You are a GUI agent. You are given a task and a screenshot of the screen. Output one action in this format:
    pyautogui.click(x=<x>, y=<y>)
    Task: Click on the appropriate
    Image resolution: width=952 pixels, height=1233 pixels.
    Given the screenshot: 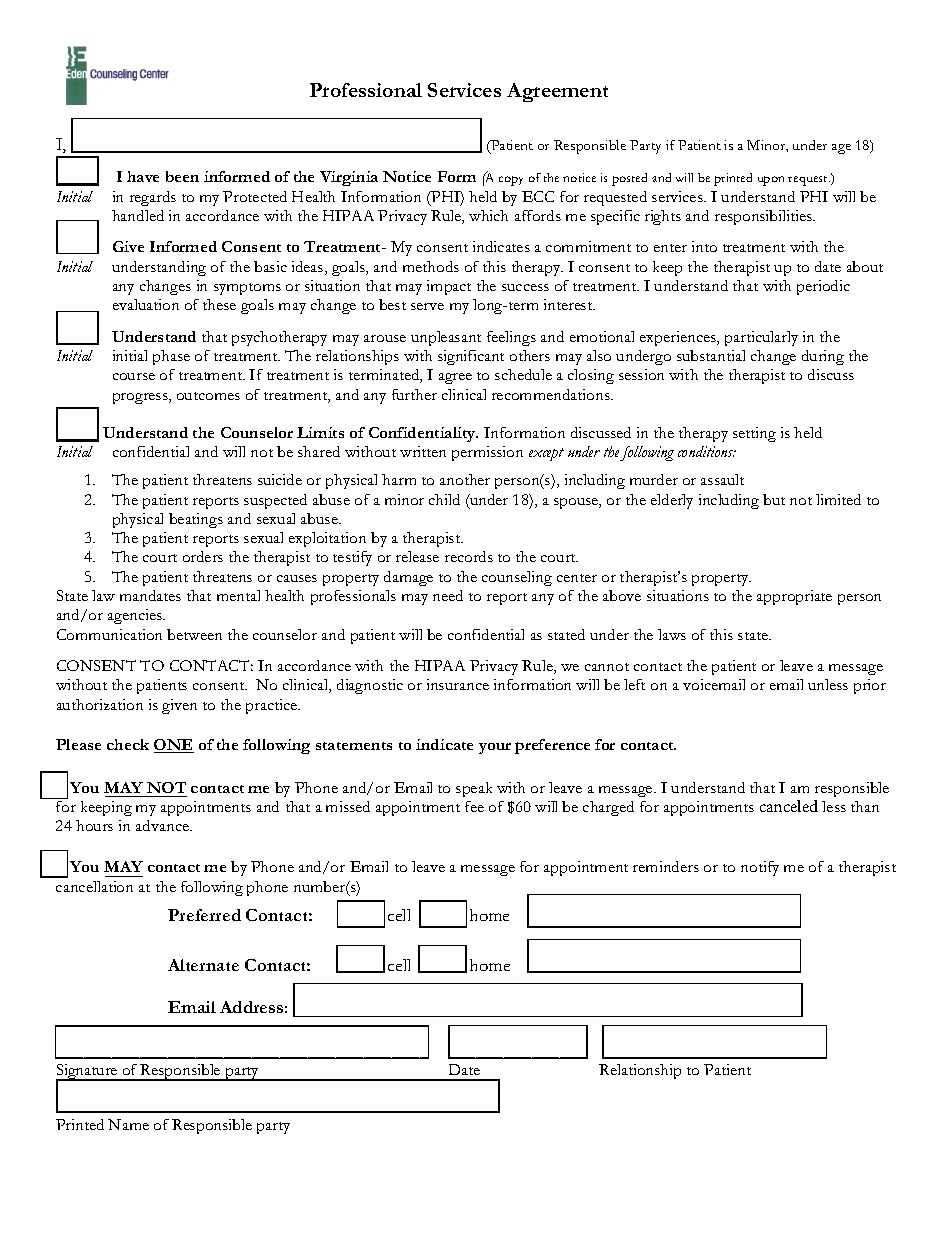 What is the action you would take?
    pyautogui.click(x=794, y=597)
